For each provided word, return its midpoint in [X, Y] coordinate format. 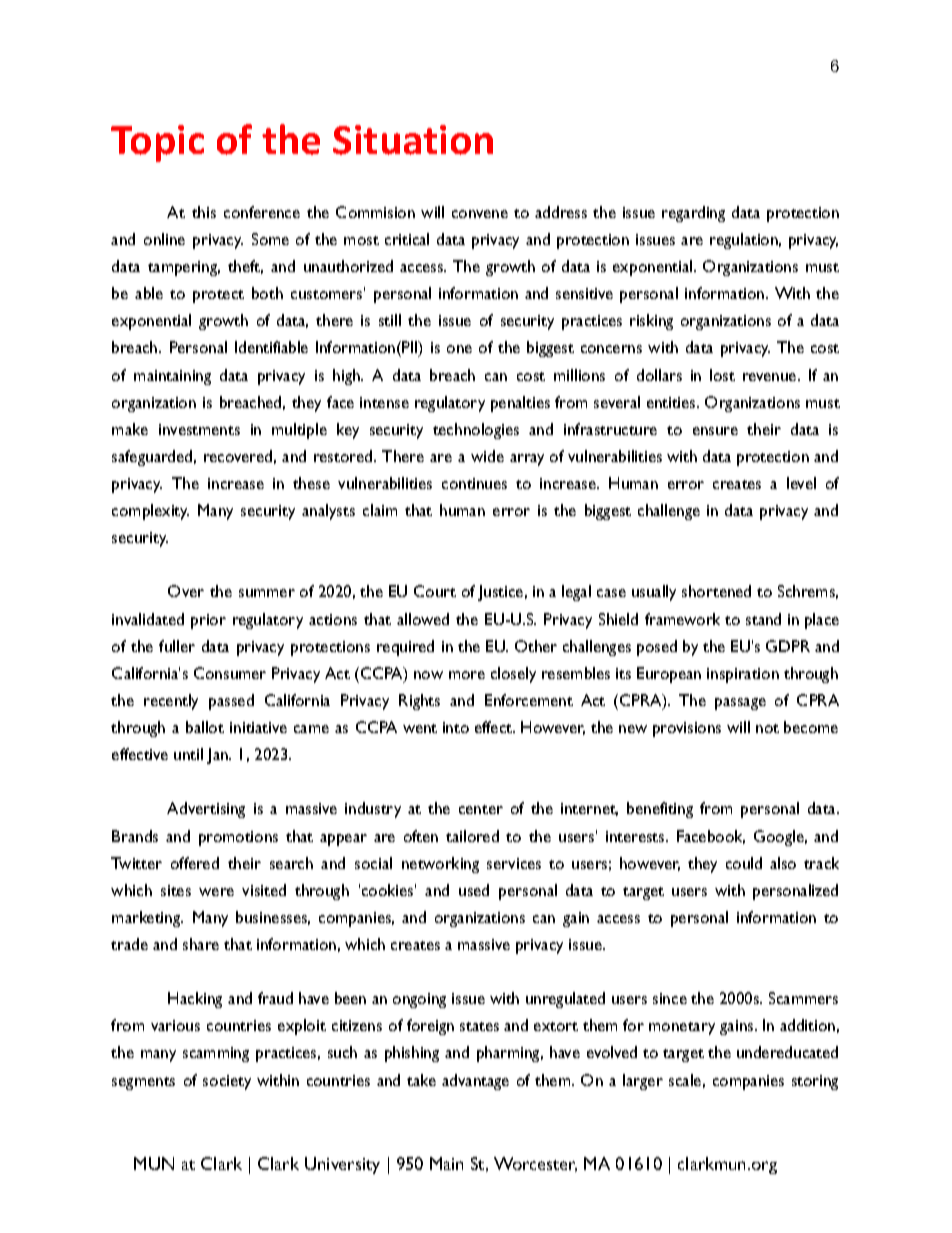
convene [480, 214]
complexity [150, 512]
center [481, 809]
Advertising [206, 810]
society [227, 1082]
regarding [693, 214]
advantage [475, 1082]
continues [474, 483]
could [744, 863]
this [204, 212]
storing [815, 1082]
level [801, 483]
